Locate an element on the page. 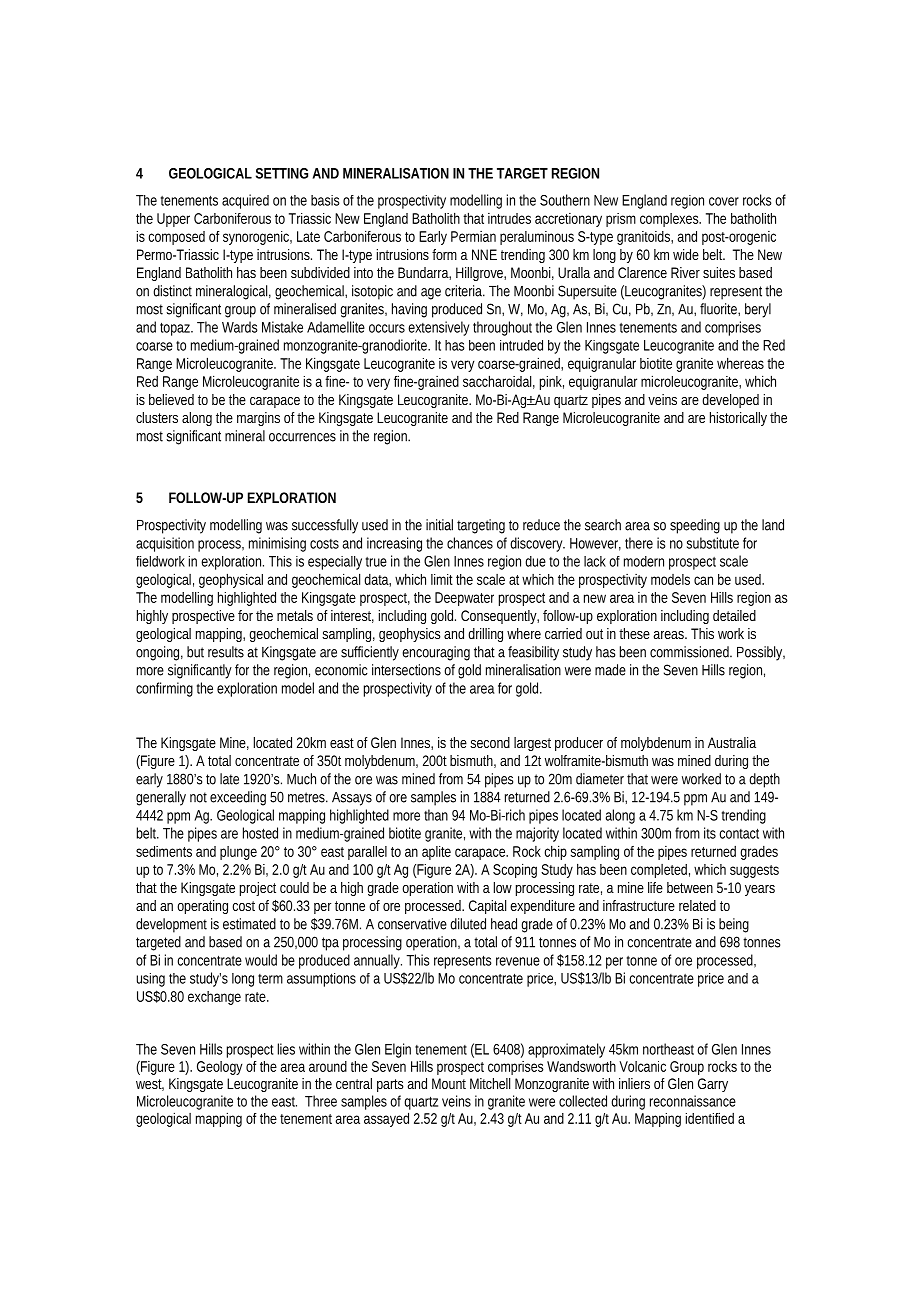 Image resolution: width=924 pixels, height=1308 pixels. speeding is located at coordinates (695, 526).
